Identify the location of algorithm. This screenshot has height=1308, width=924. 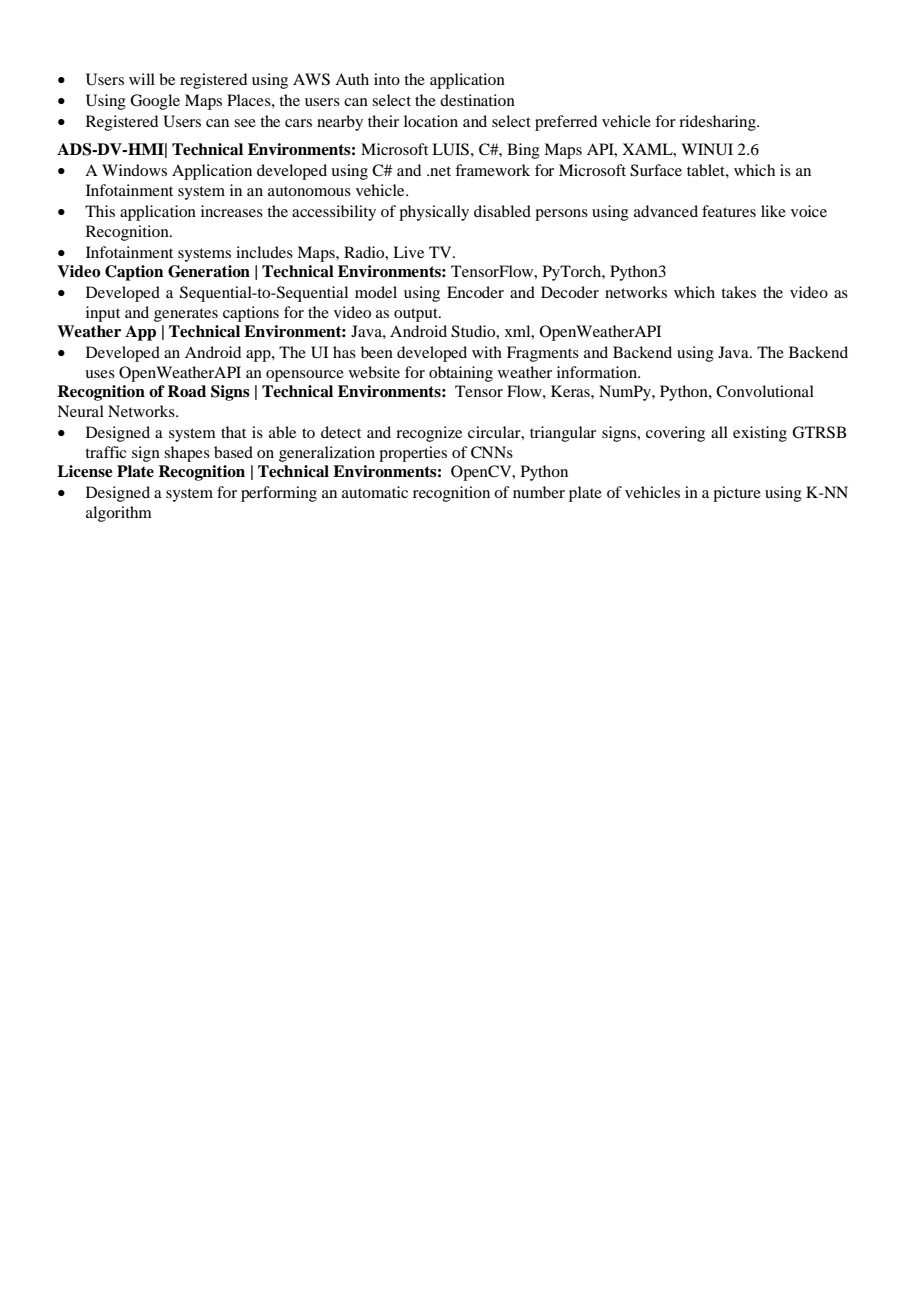
(119, 514).
